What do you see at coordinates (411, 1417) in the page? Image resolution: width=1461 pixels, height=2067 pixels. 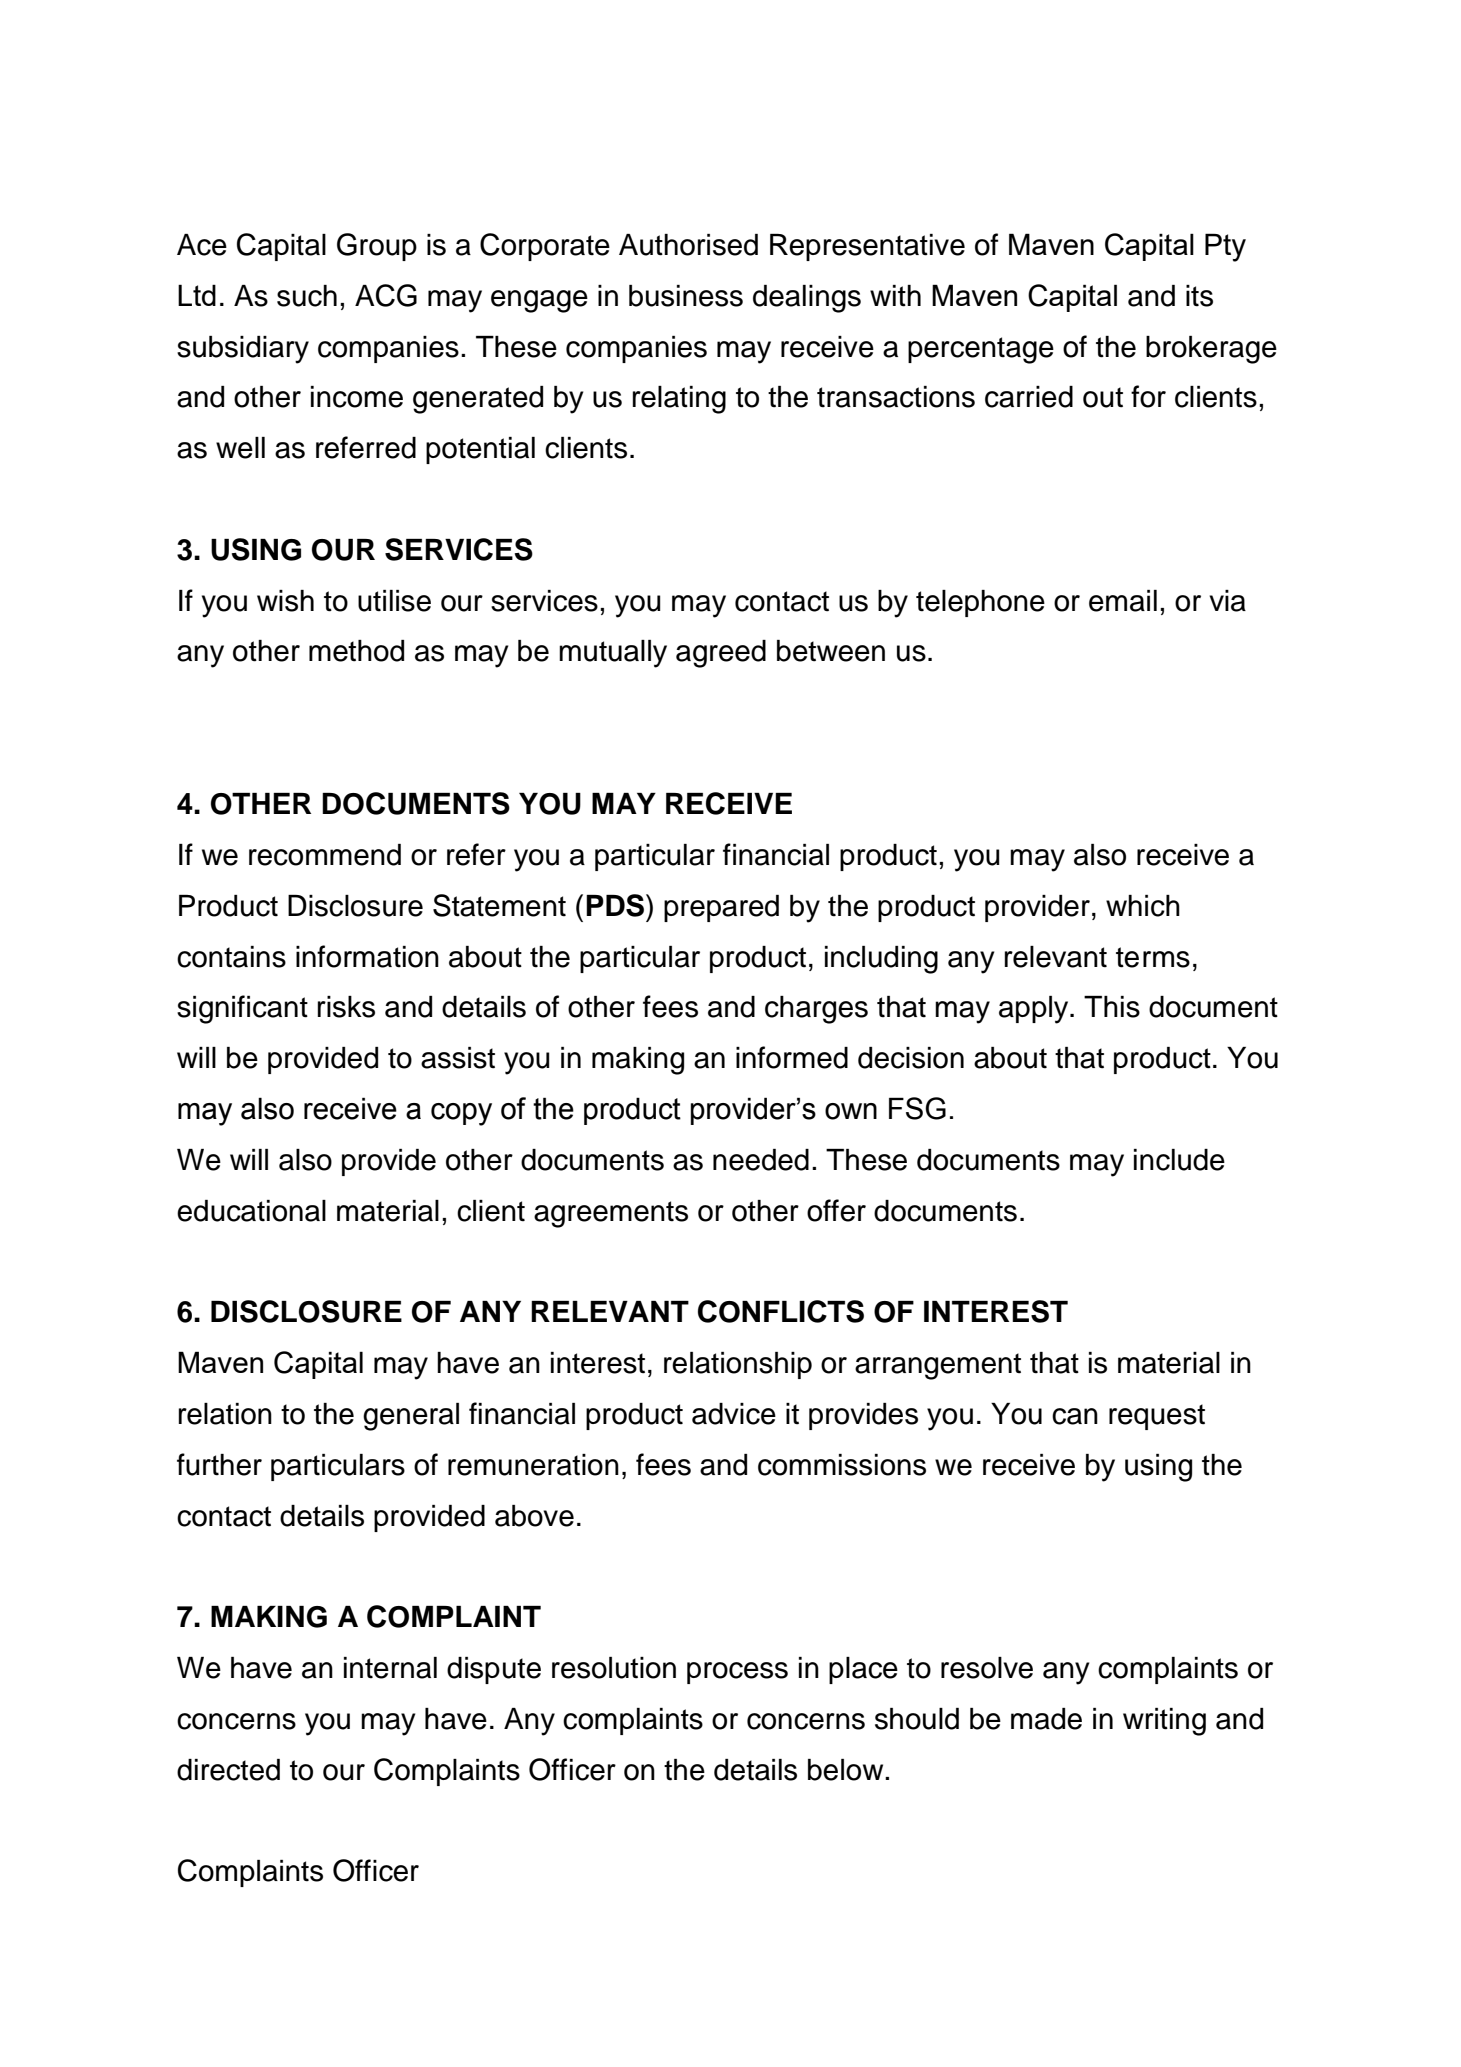 I see `general` at bounding box center [411, 1417].
